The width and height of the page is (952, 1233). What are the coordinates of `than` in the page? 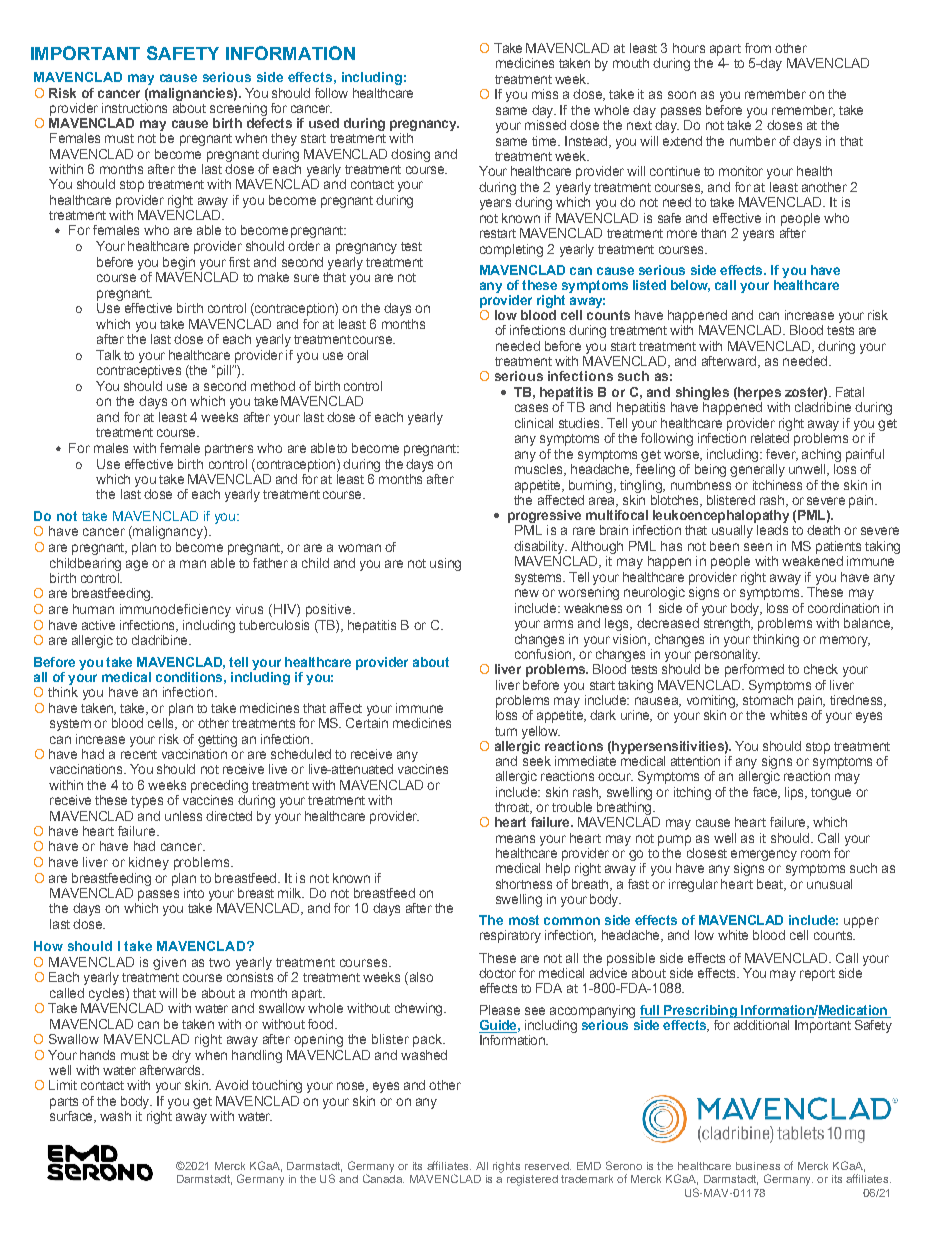 It's located at (713, 233).
